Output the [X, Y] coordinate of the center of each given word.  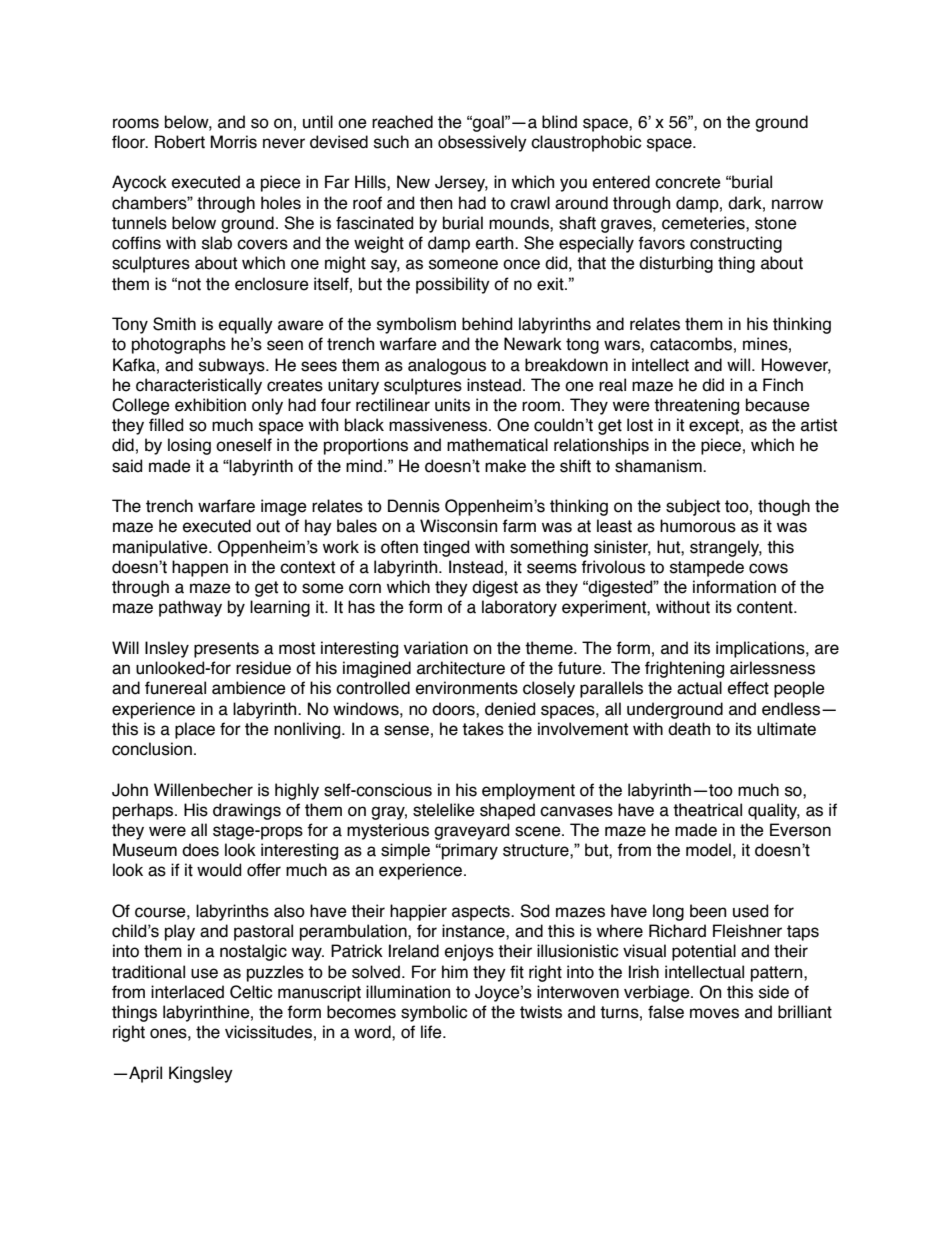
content [766, 607]
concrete [688, 182]
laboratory [519, 608]
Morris [233, 142]
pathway [190, 608]
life [432, 1032]
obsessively [482, 143]
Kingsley [201, 1074]
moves [714, 1013]
